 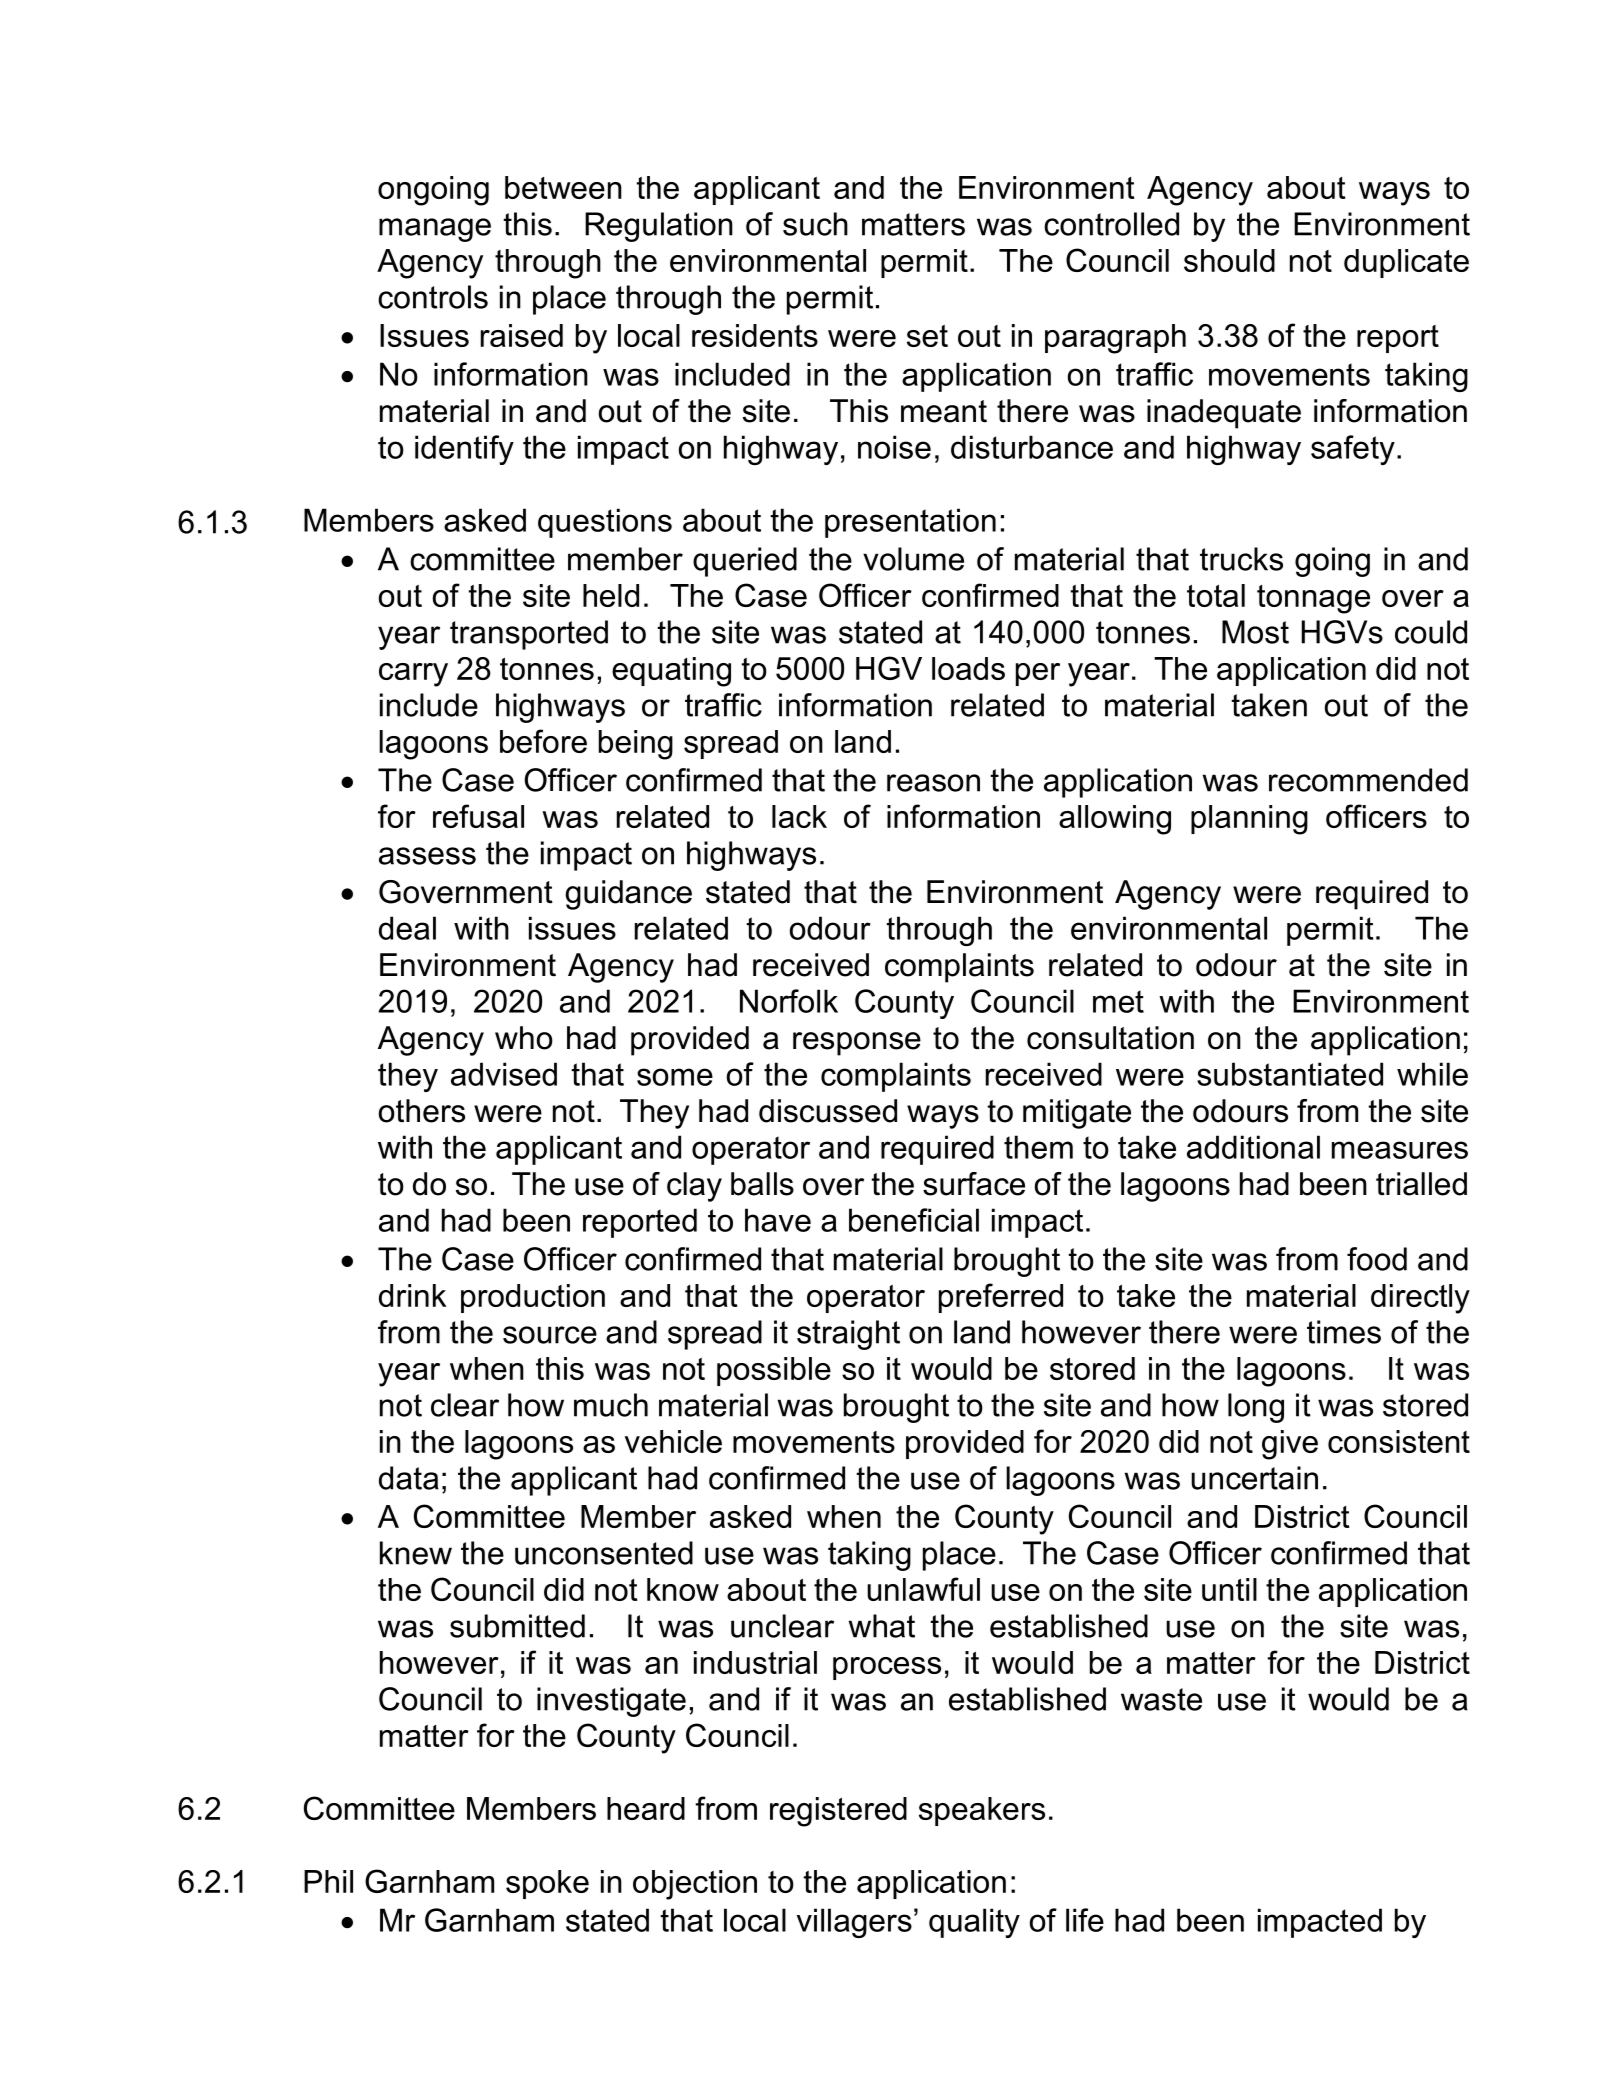 What do you see at coordinates (547, 1884) in the screenshot?
I see `spoke` at bounding box center [547, 1884].
